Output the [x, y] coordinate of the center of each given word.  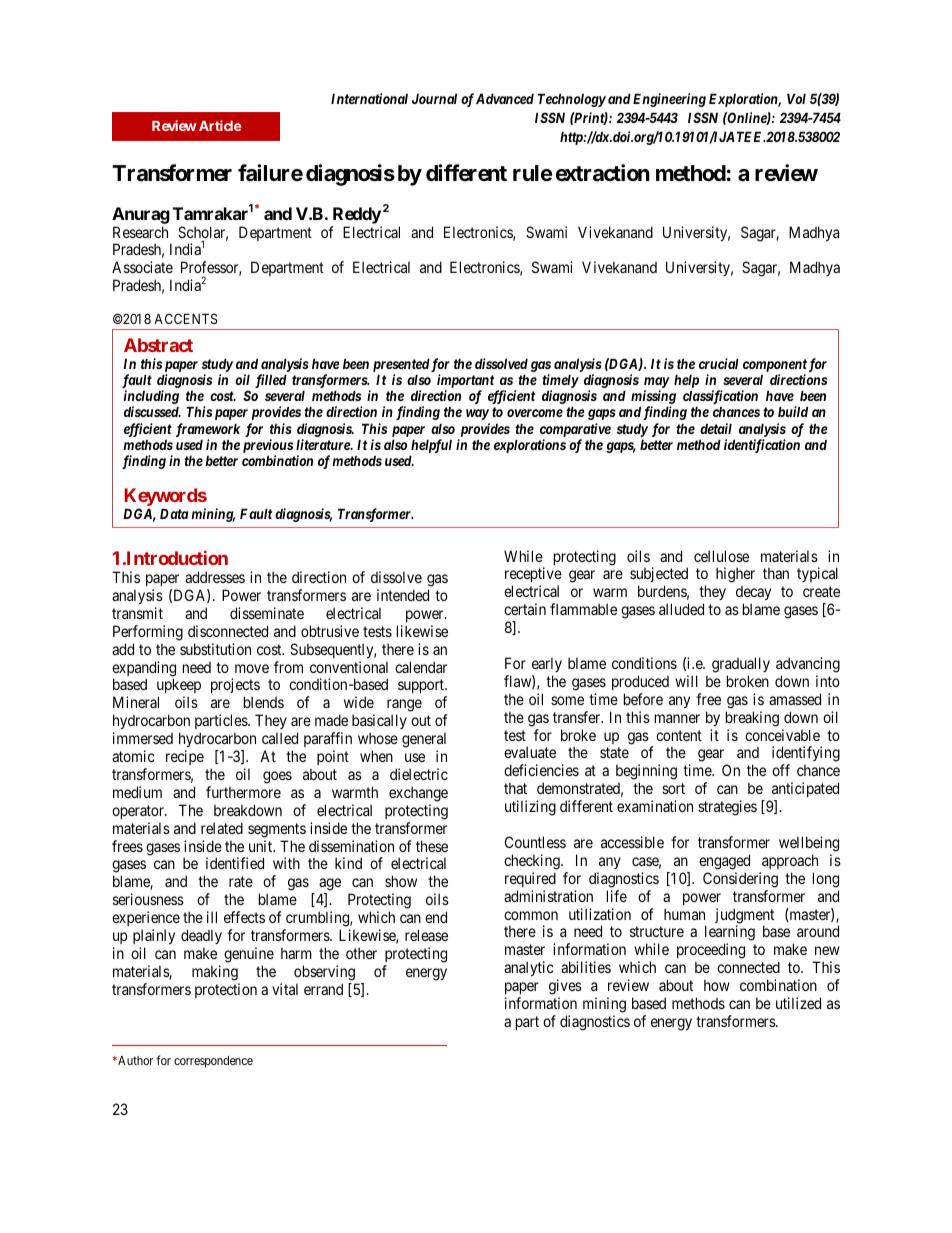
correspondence [213, 1062]
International [369, 98]
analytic [529, 968]
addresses [215, 577]
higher [735, 575]
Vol [796, 98]
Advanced [505, 98]
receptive [533, 576]
